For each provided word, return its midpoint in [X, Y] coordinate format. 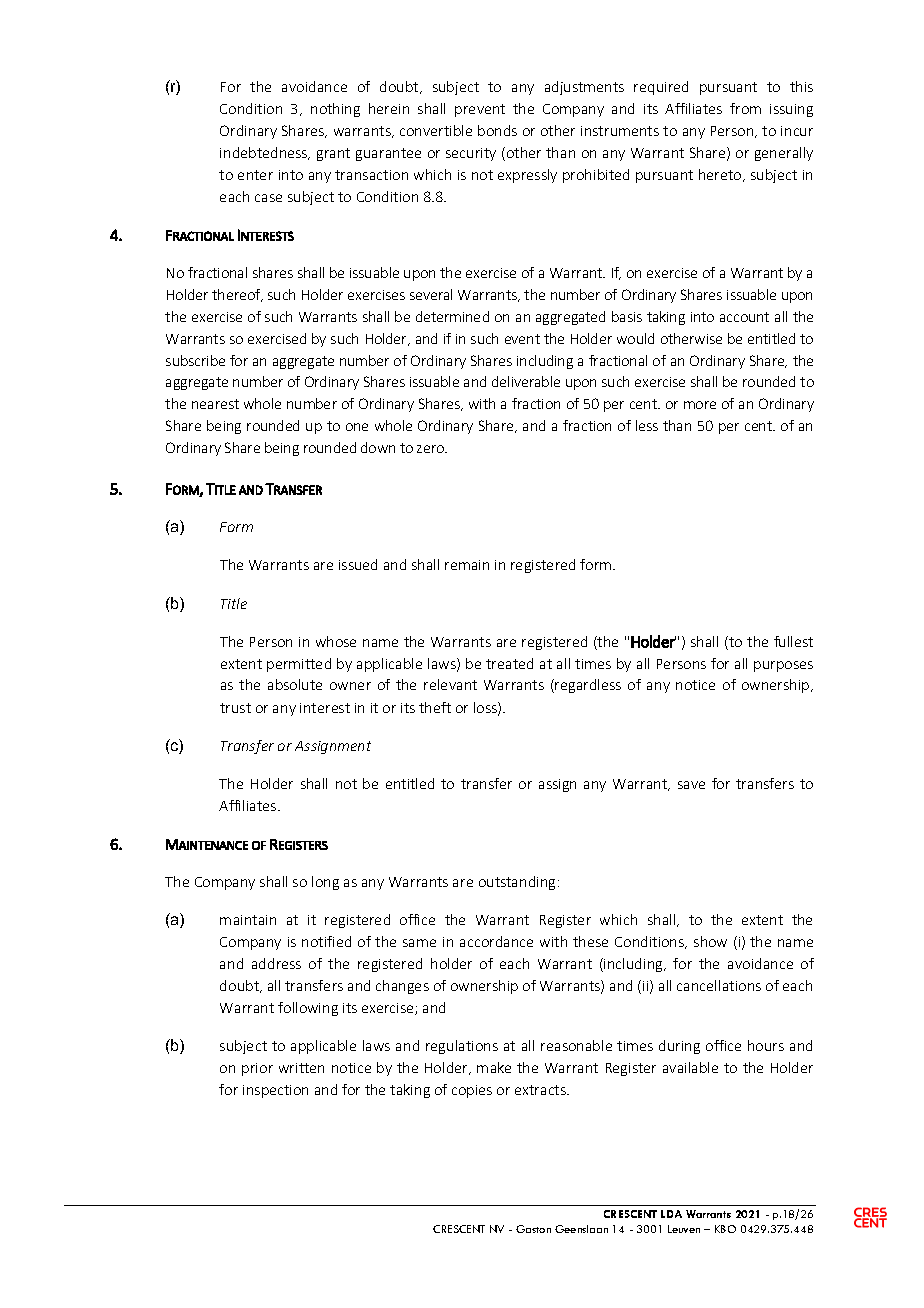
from [745, 108]
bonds [497, 130]
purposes [783, 666]
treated [509, 663]
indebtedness [265, 153]
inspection [275, 1091]
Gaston [533, 1229]
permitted [299, 665]
